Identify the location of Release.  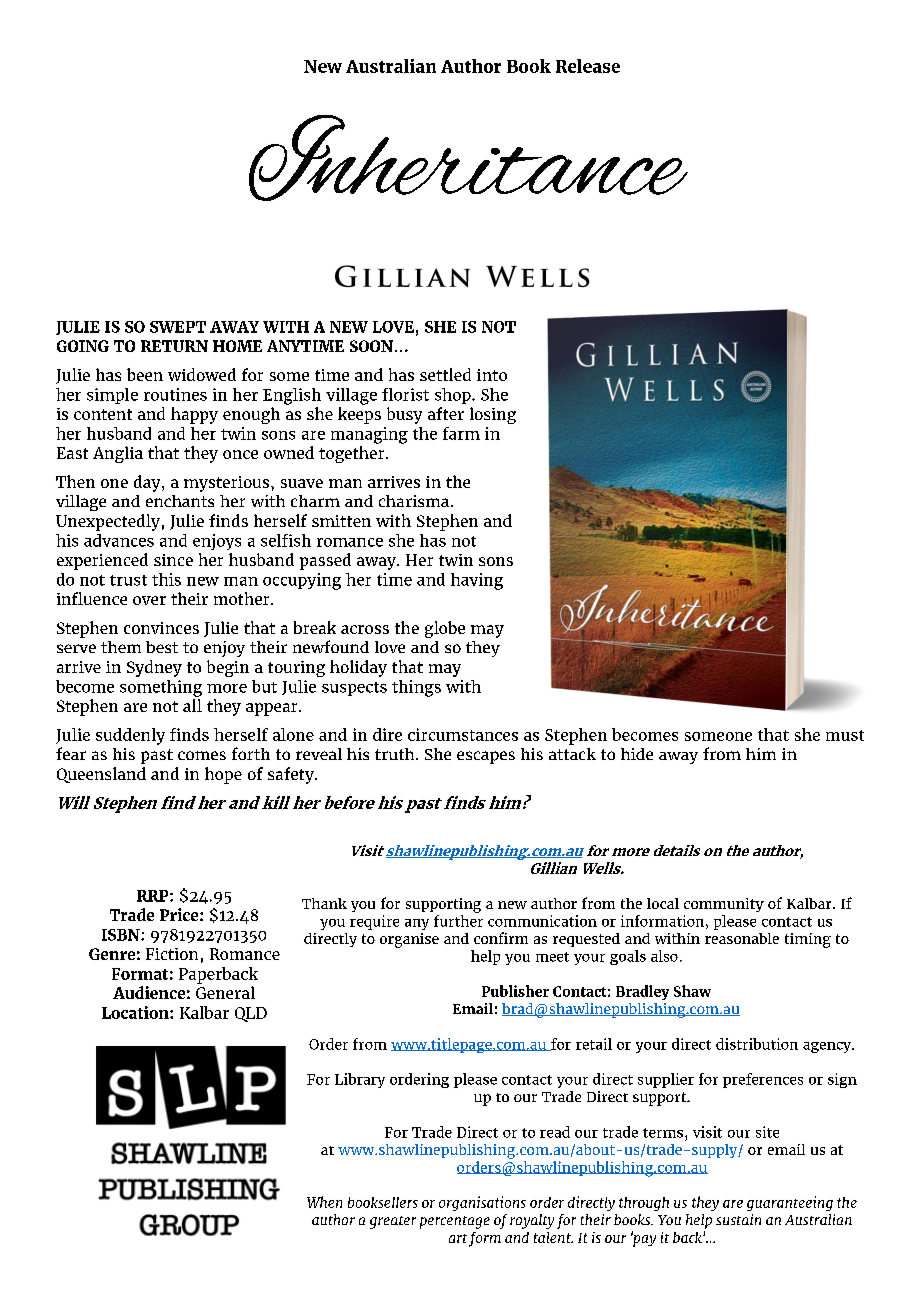
(588, 66).
